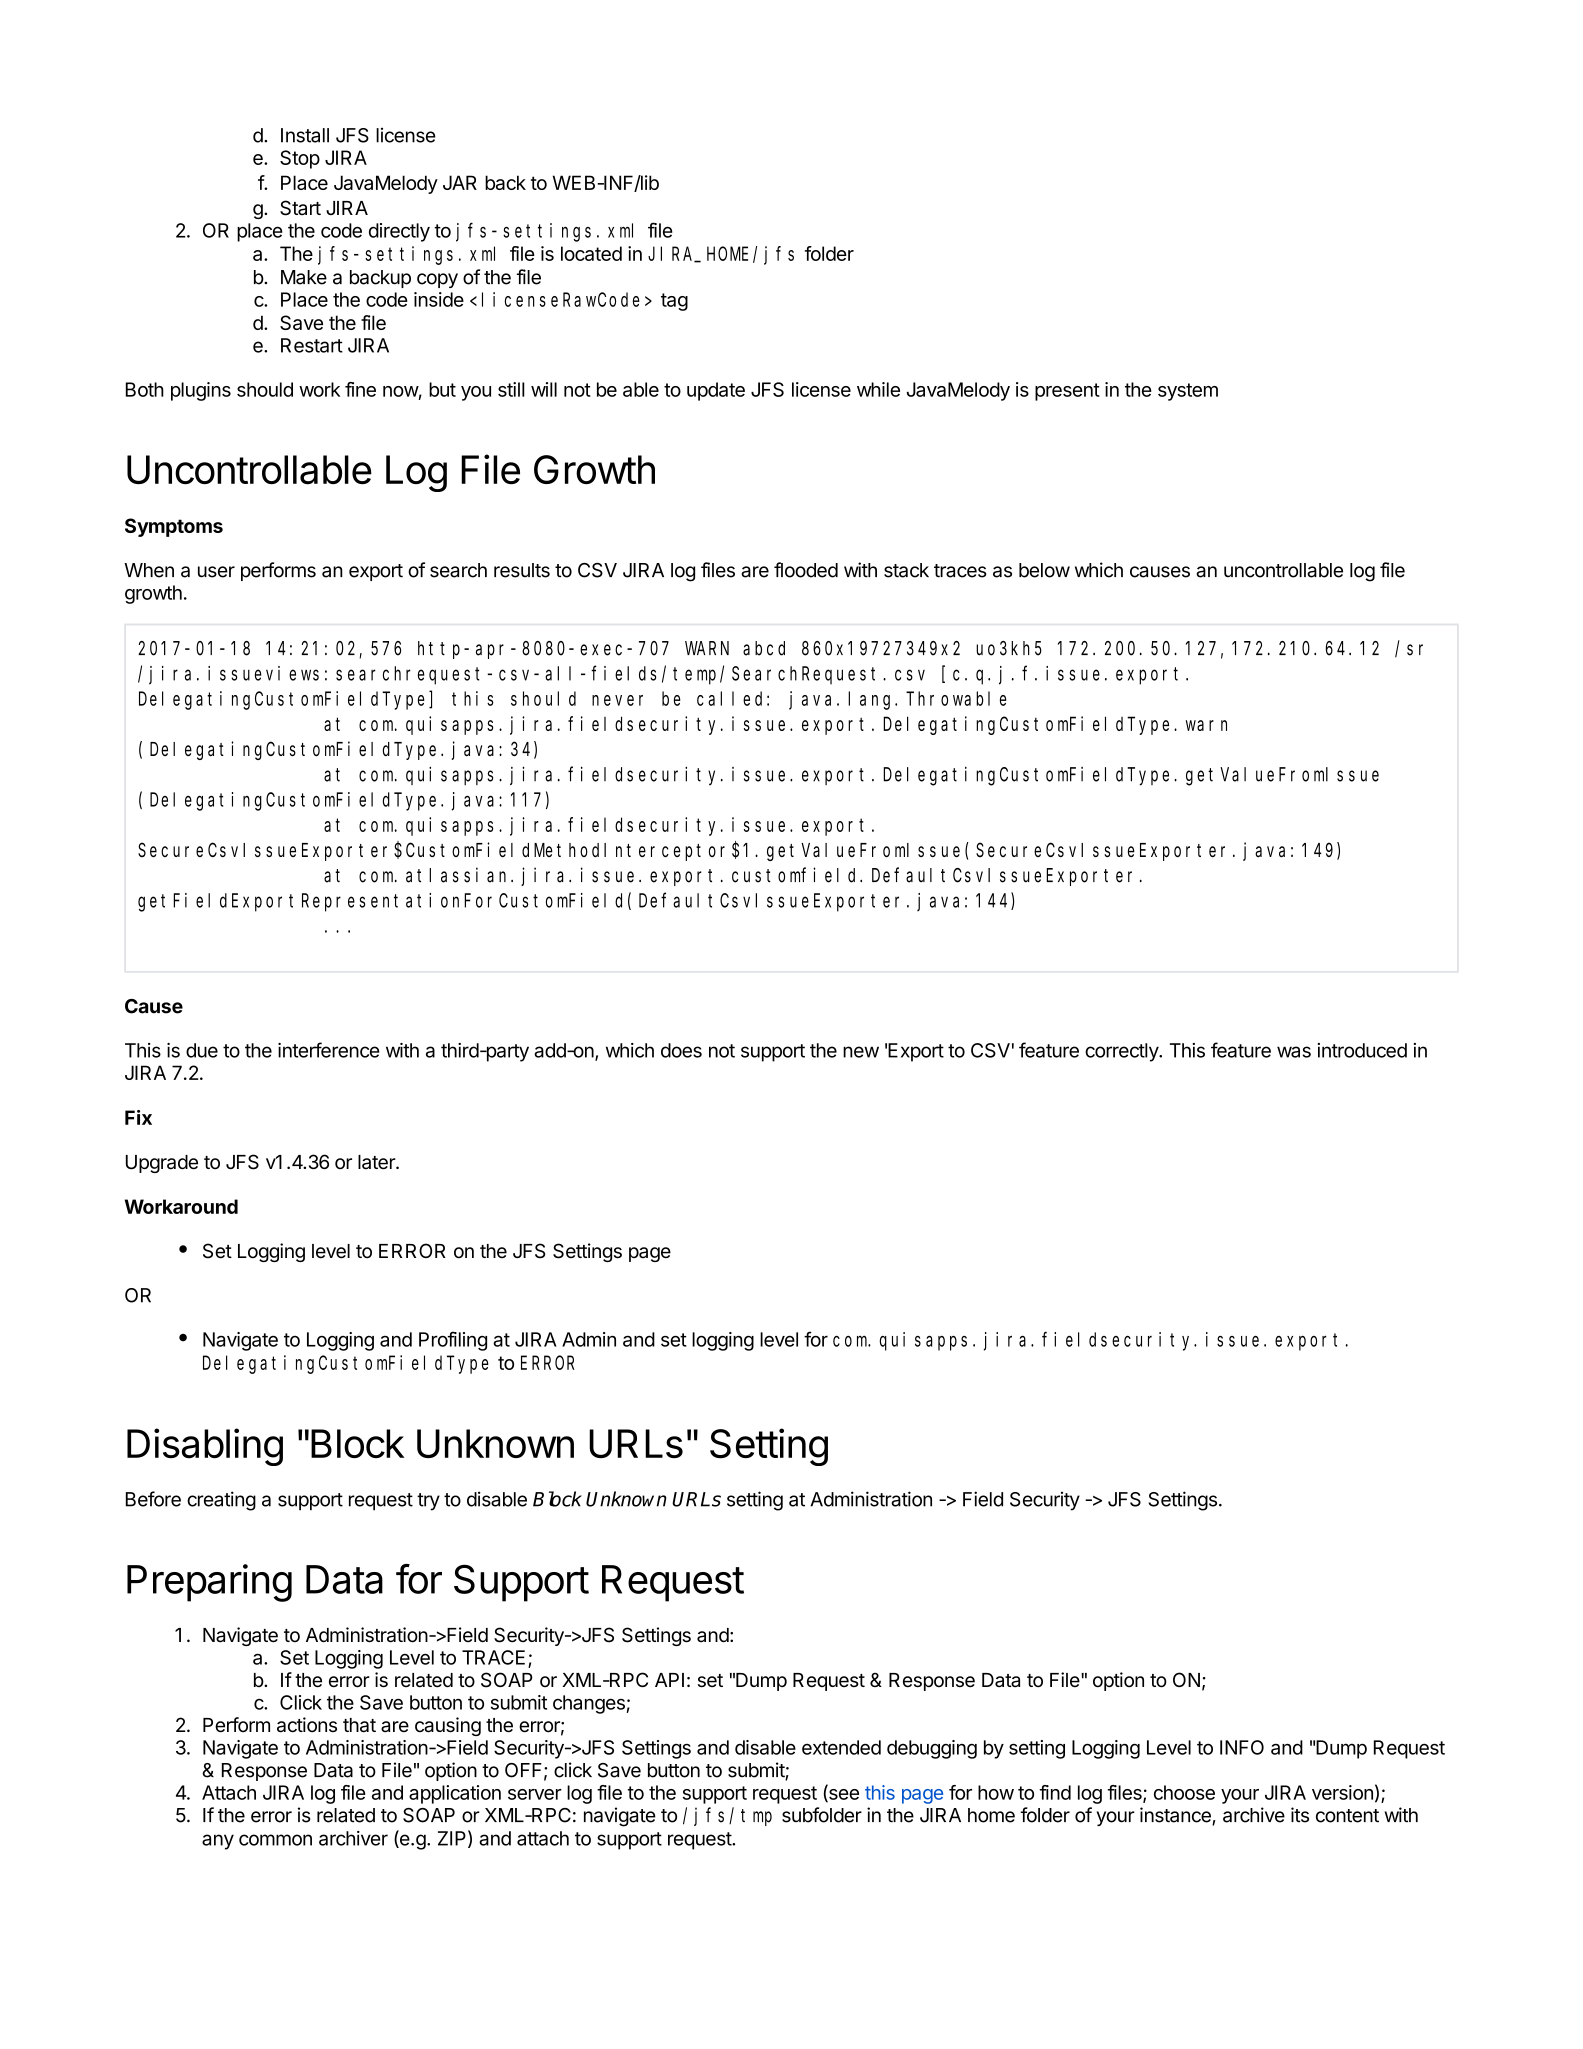 The height and width of the image is (2049, 1583). I want to click on does, so click(681, 1050).
